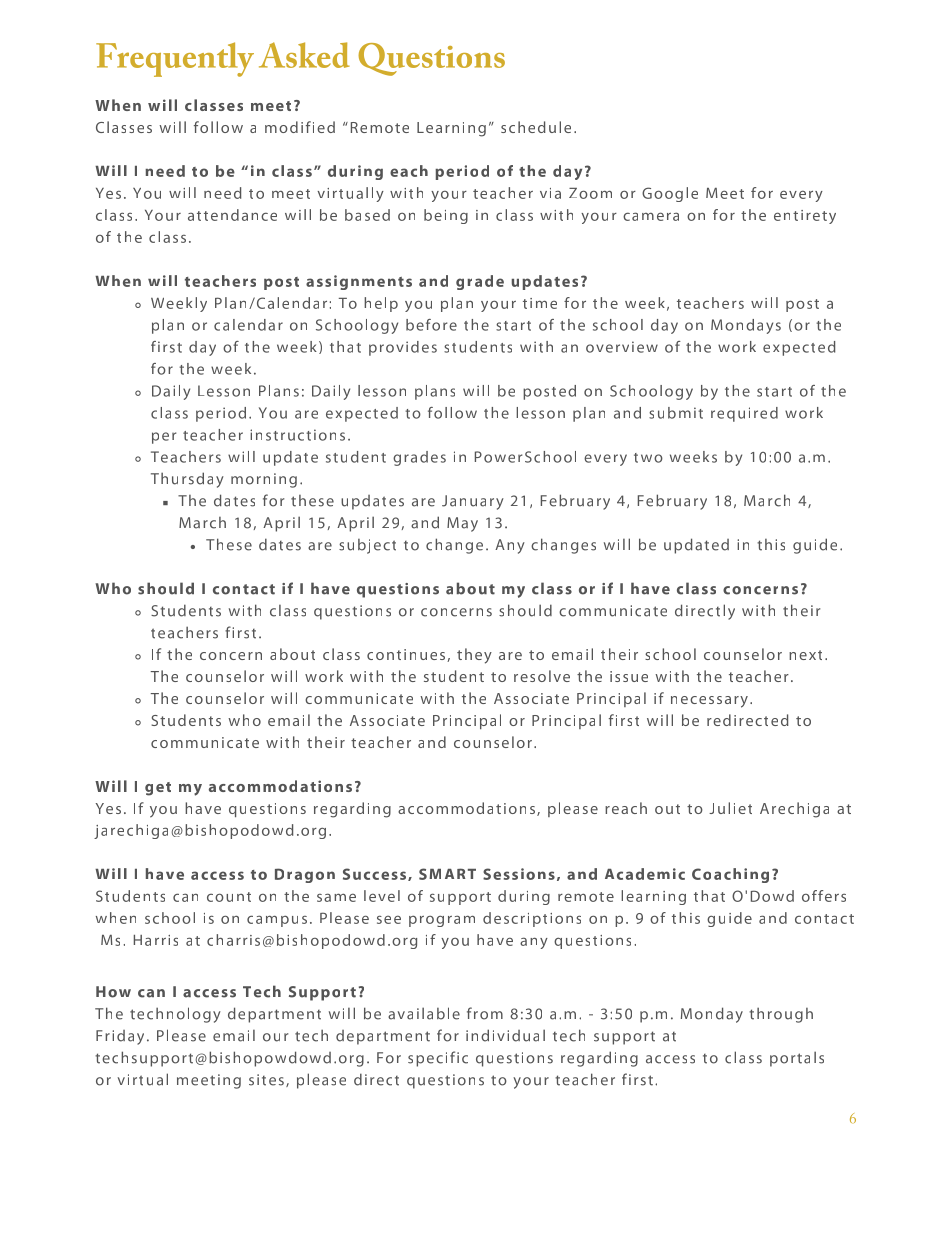  Describe the element at coordinates (670, 194) in the image. I see `Google` at that location.
